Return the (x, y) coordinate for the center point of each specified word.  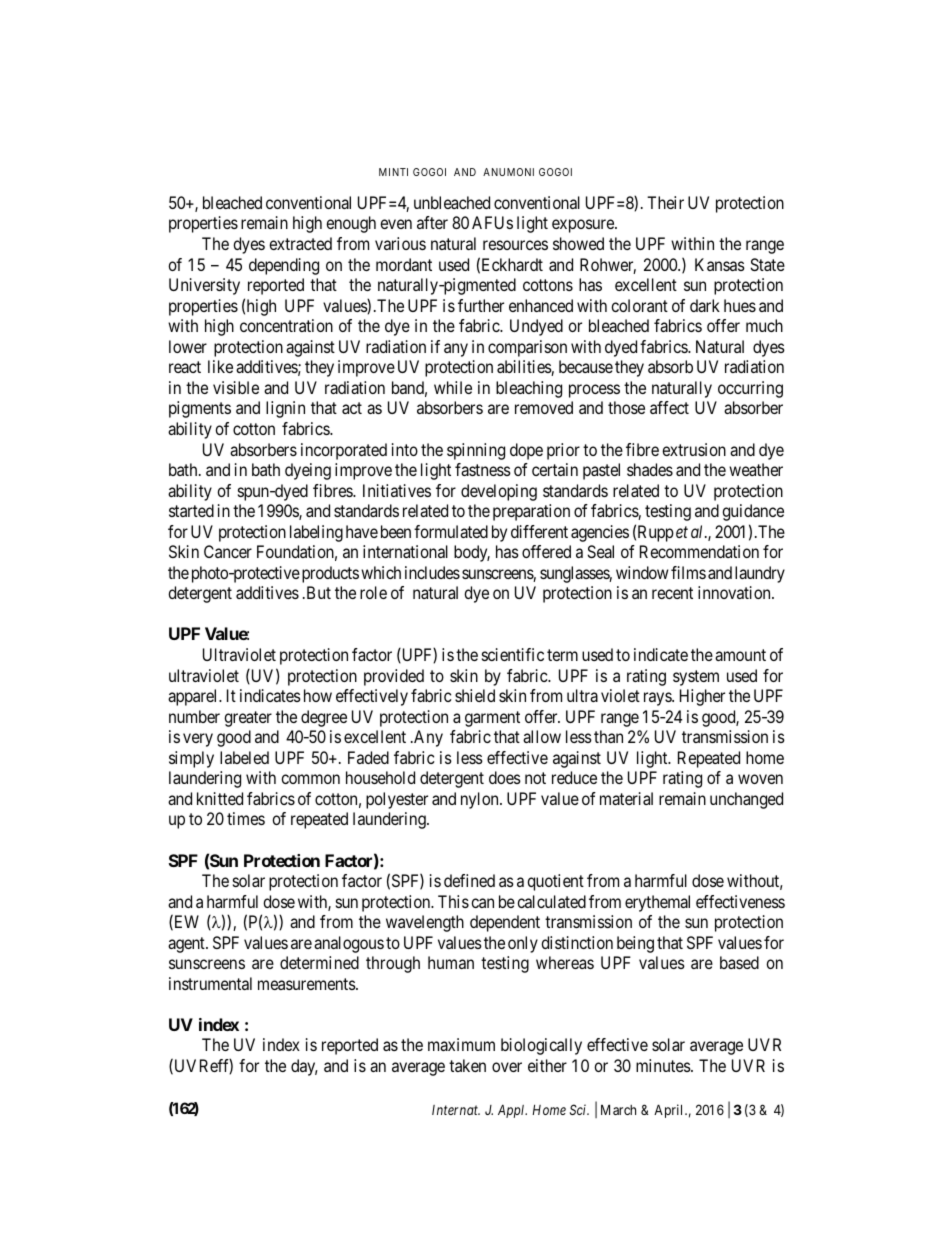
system (696, 678)
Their (665, 202)
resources (515, 245)
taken (467, 1065)
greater (248, 719)
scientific (513, 654)
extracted (300, 243)
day (304, 1067)
